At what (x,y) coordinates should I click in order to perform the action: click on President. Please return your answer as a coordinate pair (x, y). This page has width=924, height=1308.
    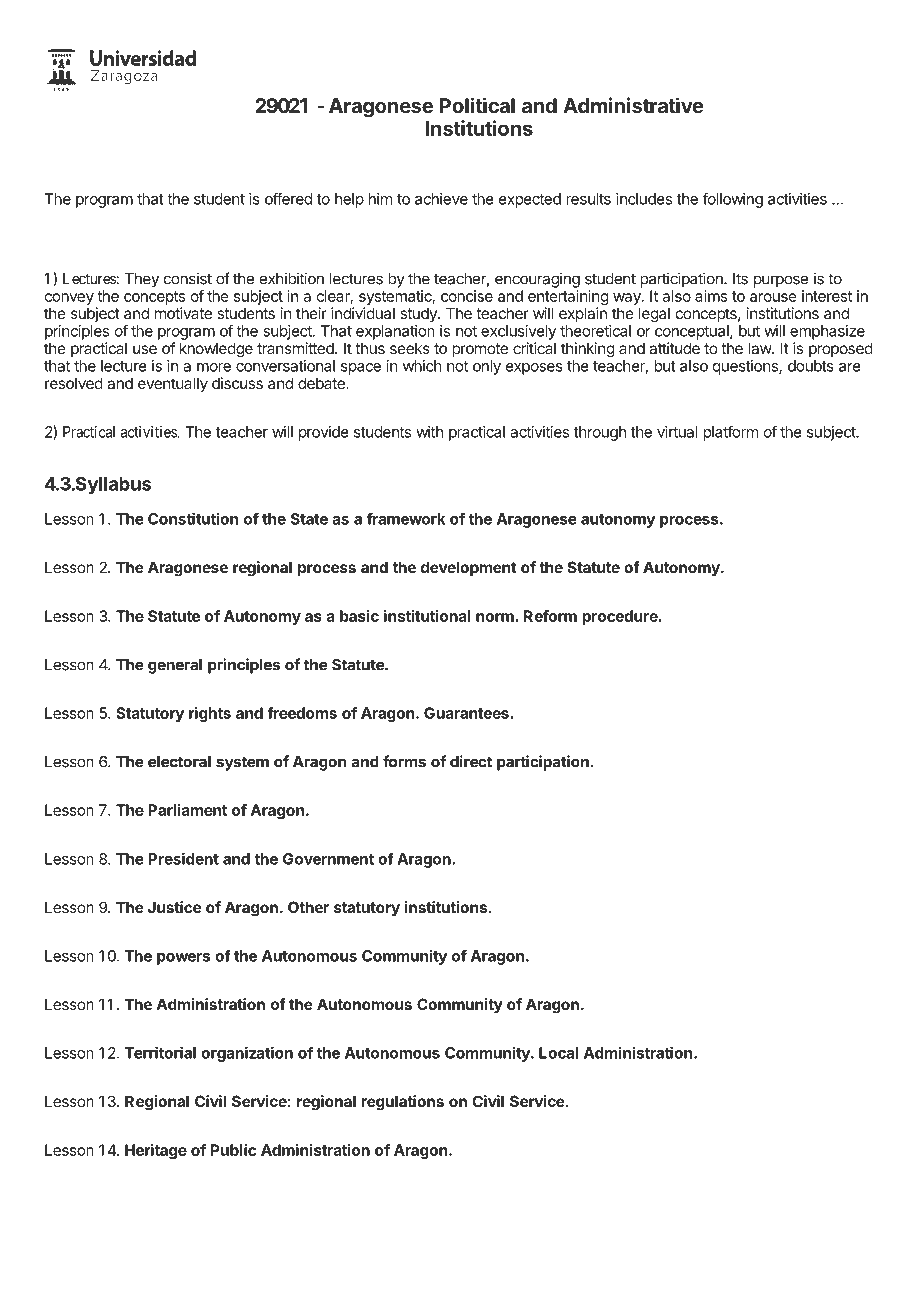
    Looking at the image, I should click on (184, 858).
